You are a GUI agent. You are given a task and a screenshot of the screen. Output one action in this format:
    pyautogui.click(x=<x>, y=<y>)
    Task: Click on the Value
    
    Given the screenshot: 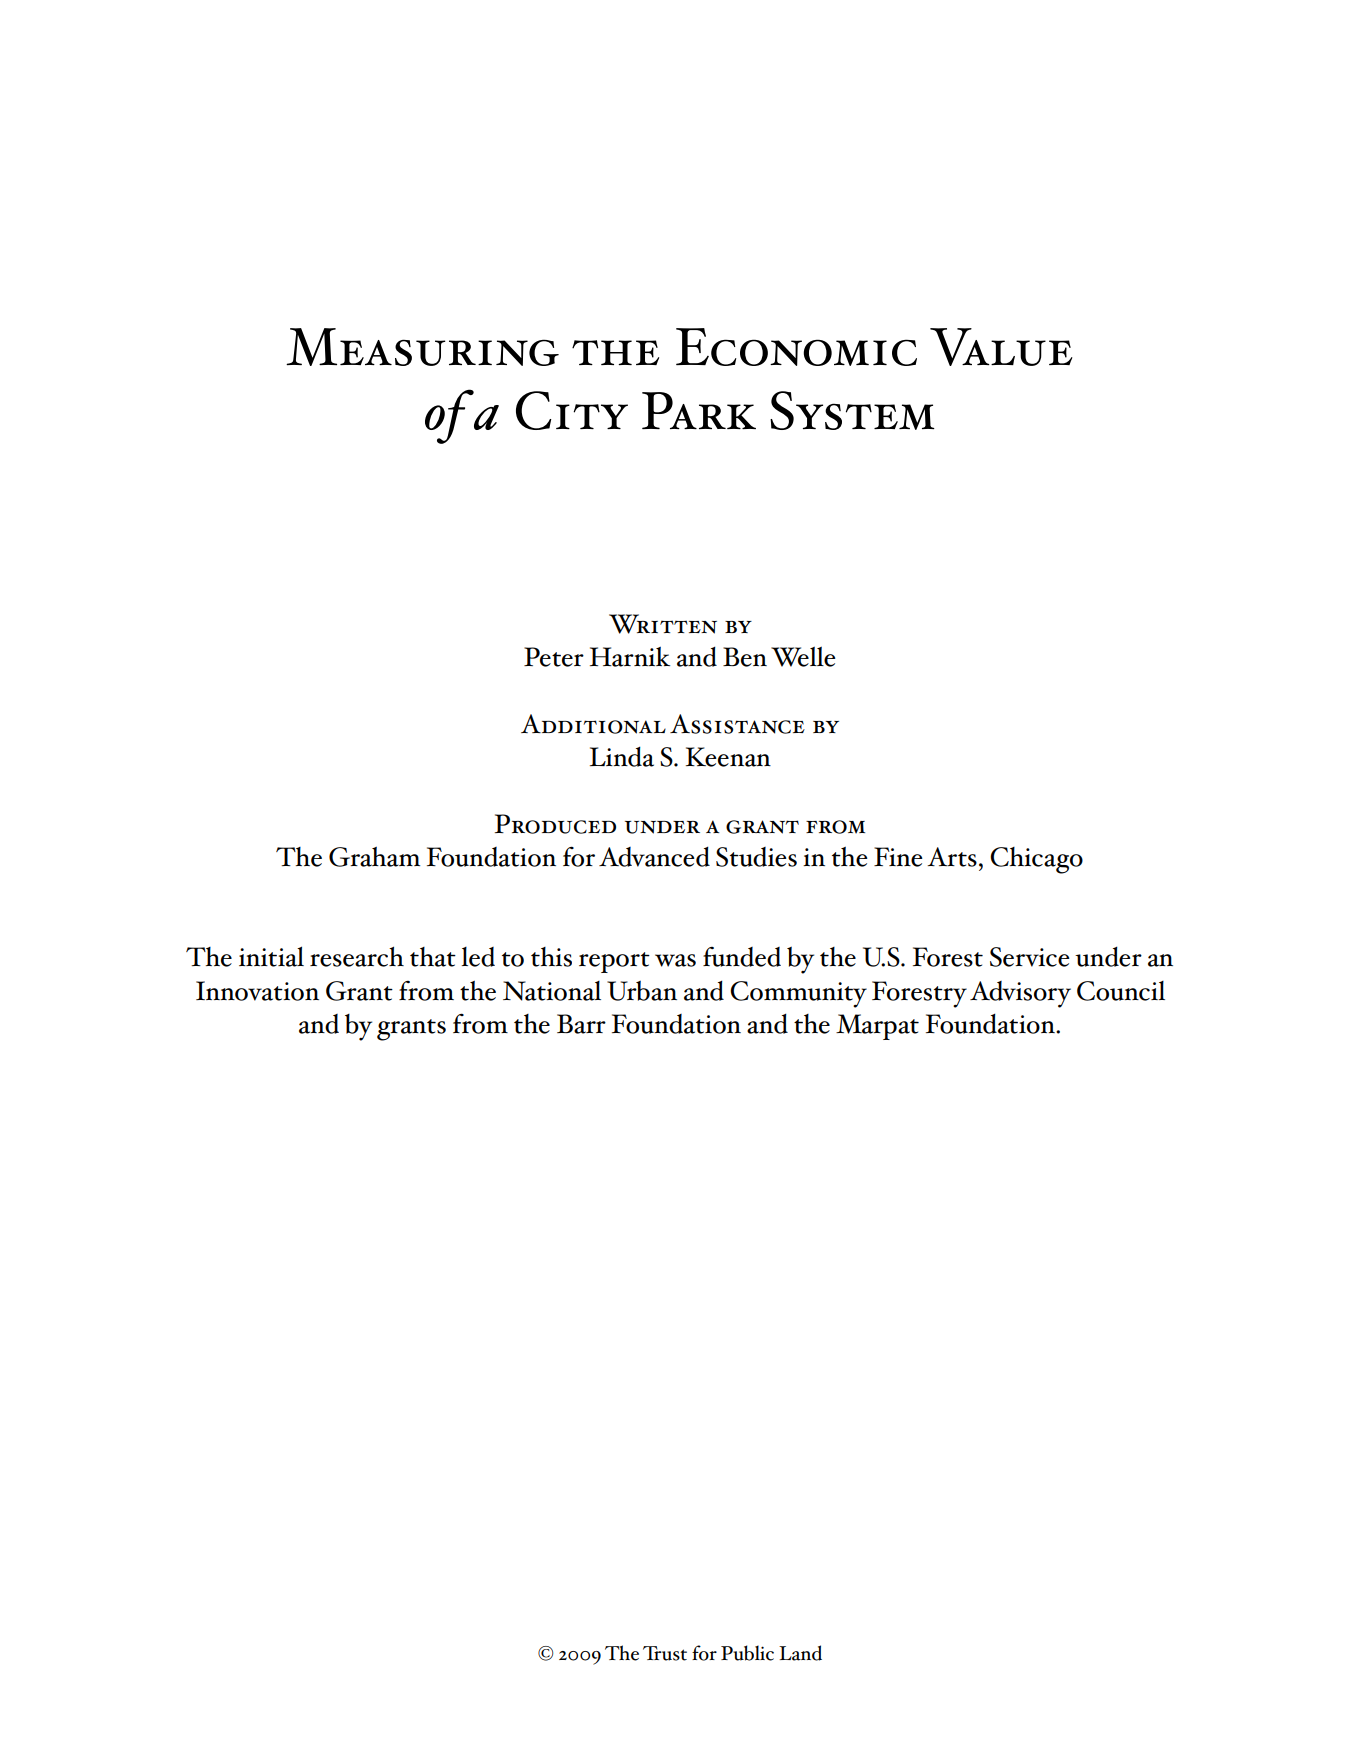 What is the action you would take?
    pyautogui.click(x=1001, y=347)
